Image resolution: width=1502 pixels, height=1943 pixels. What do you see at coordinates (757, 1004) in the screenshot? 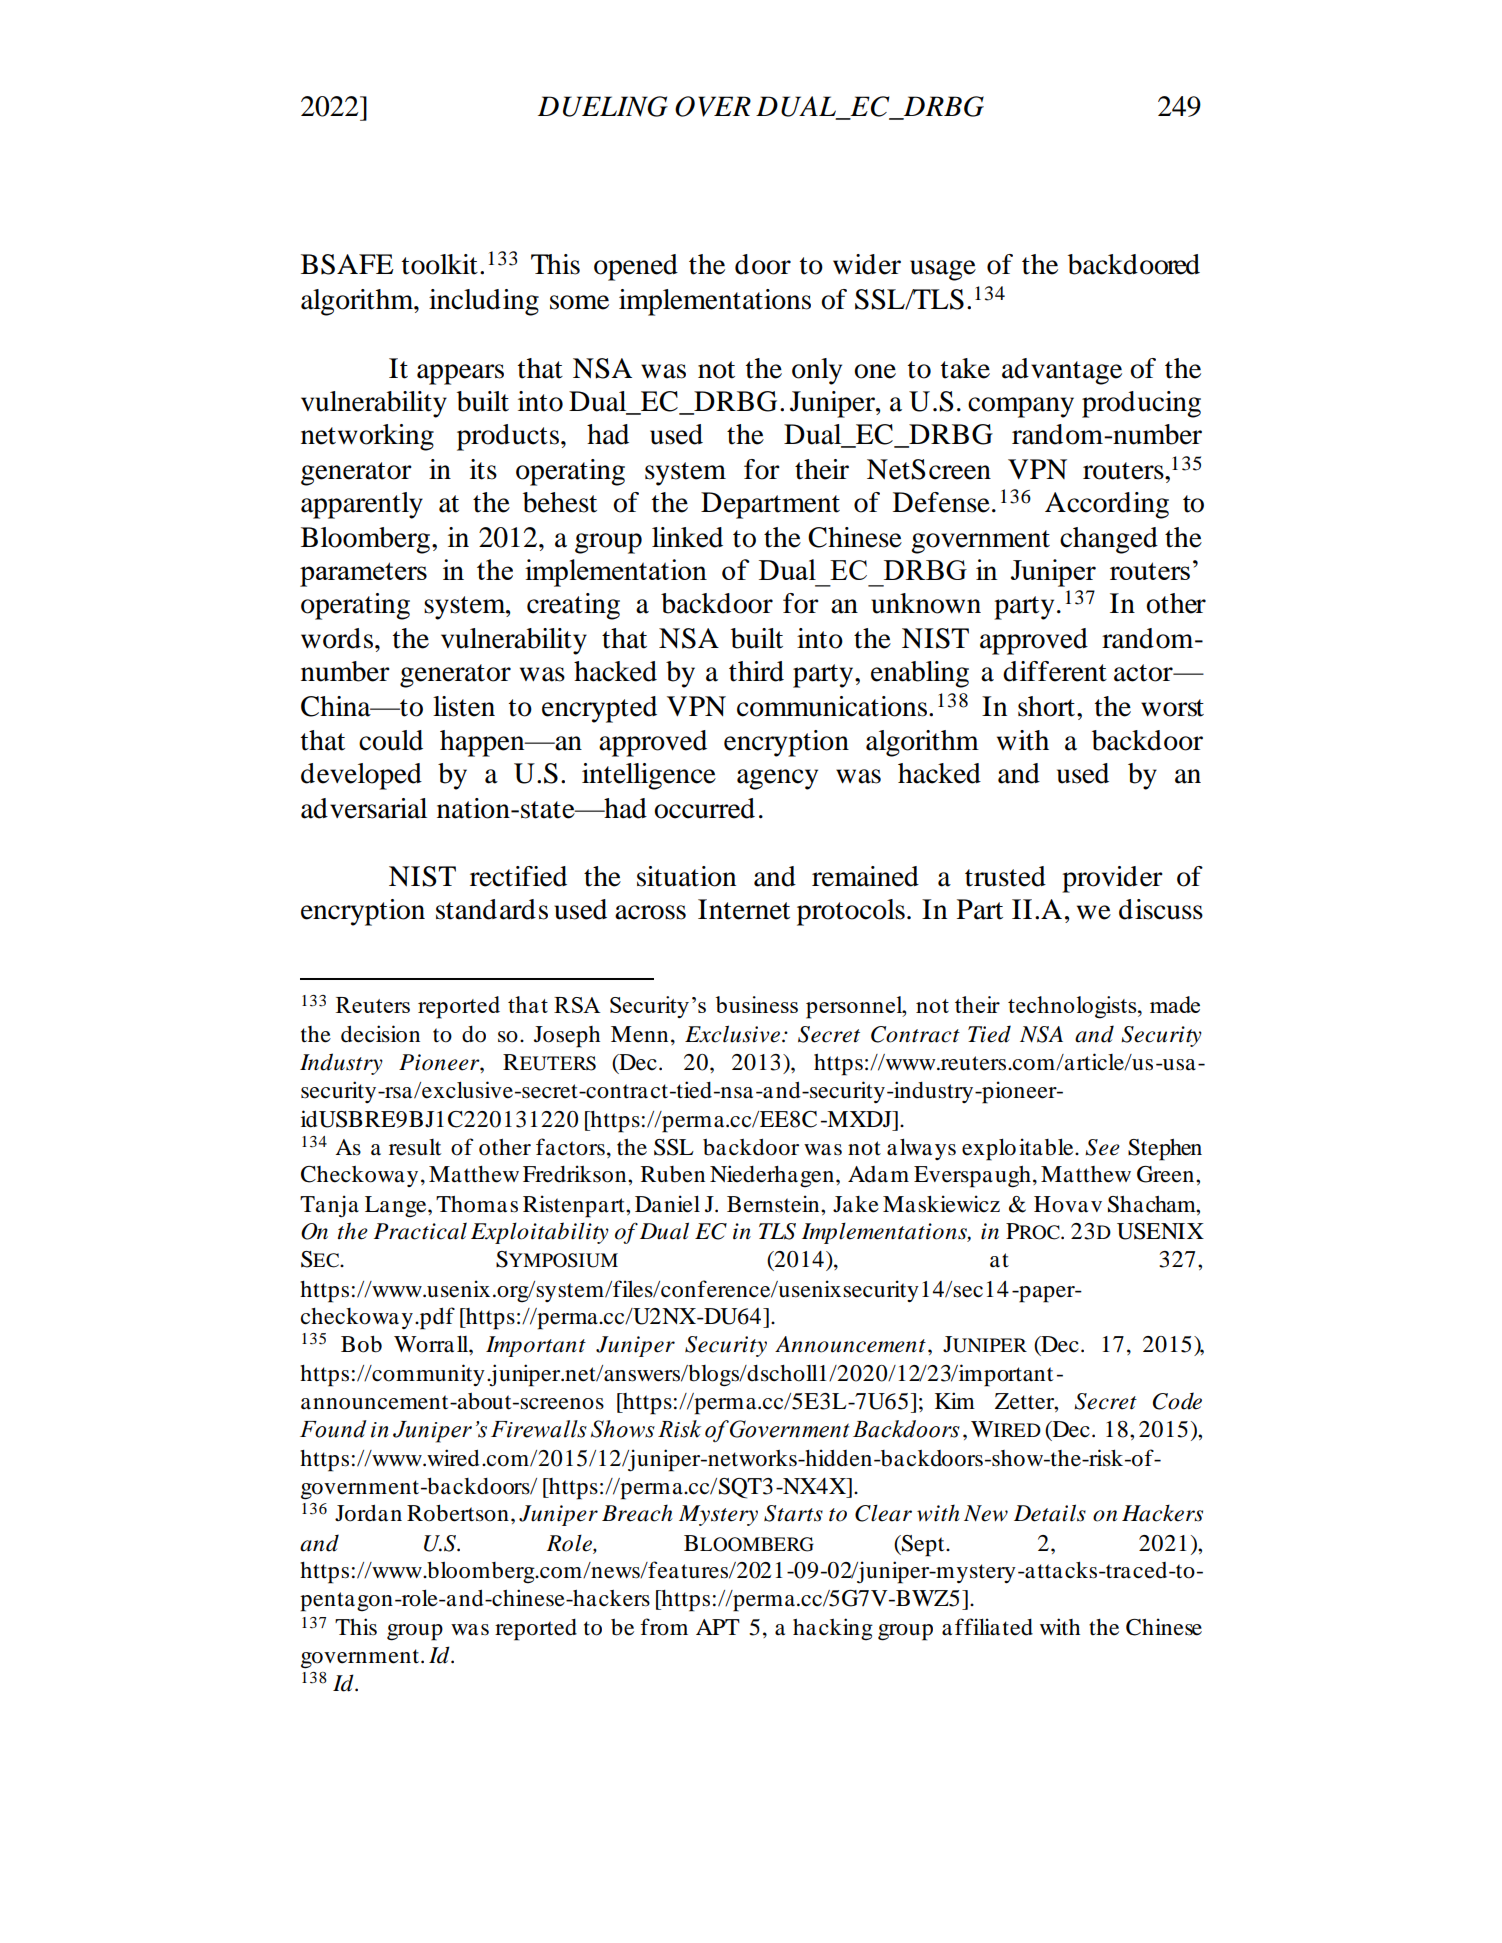
I see `business` at bounding box center [757, 1004].
